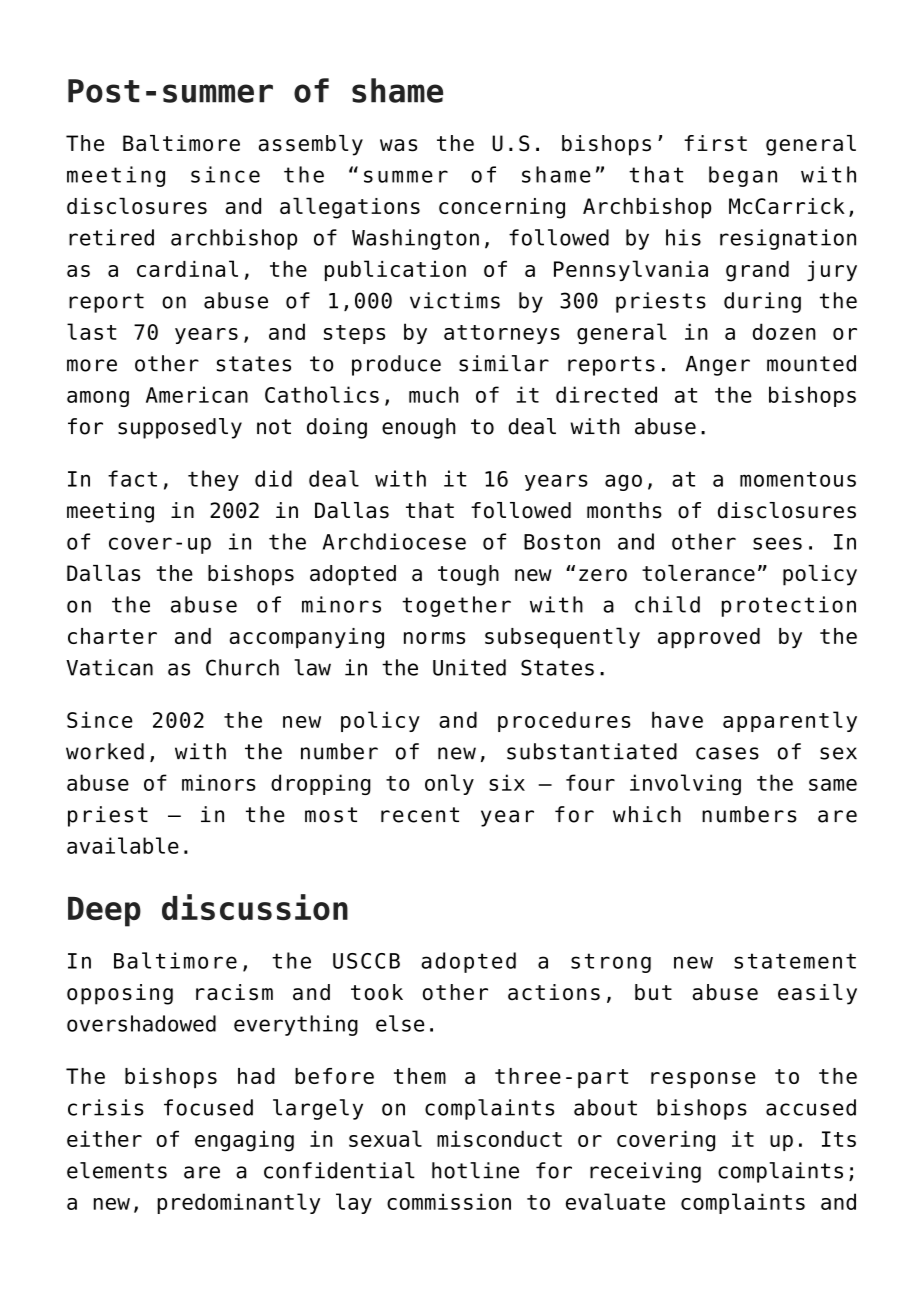  What do you see at coordinates (743, 176) in the screenshot?
I see `began` at bounding box center [743, 176].
